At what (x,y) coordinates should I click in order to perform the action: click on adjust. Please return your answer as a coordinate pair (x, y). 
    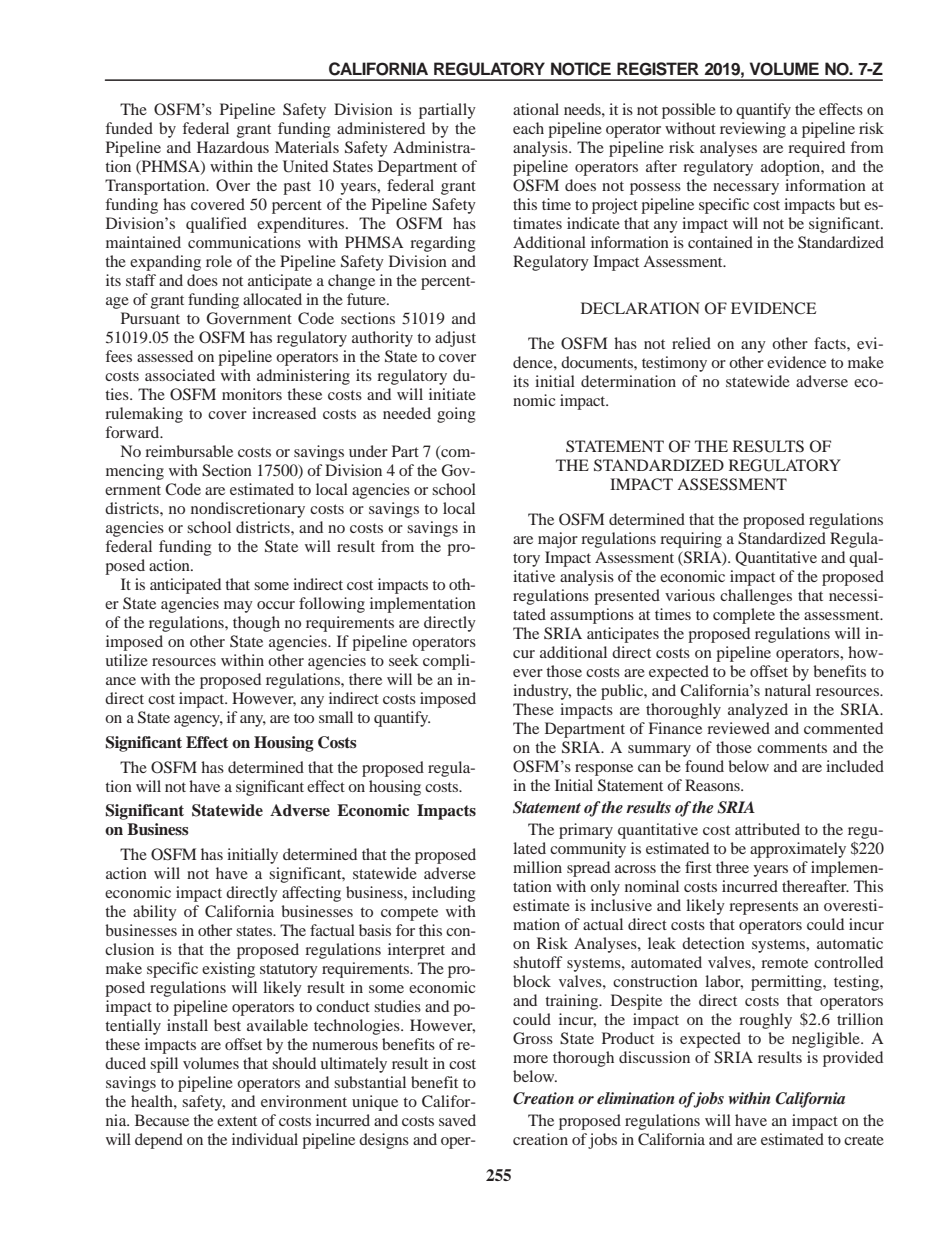
    Looking at the image, I should click on (455, 339).
